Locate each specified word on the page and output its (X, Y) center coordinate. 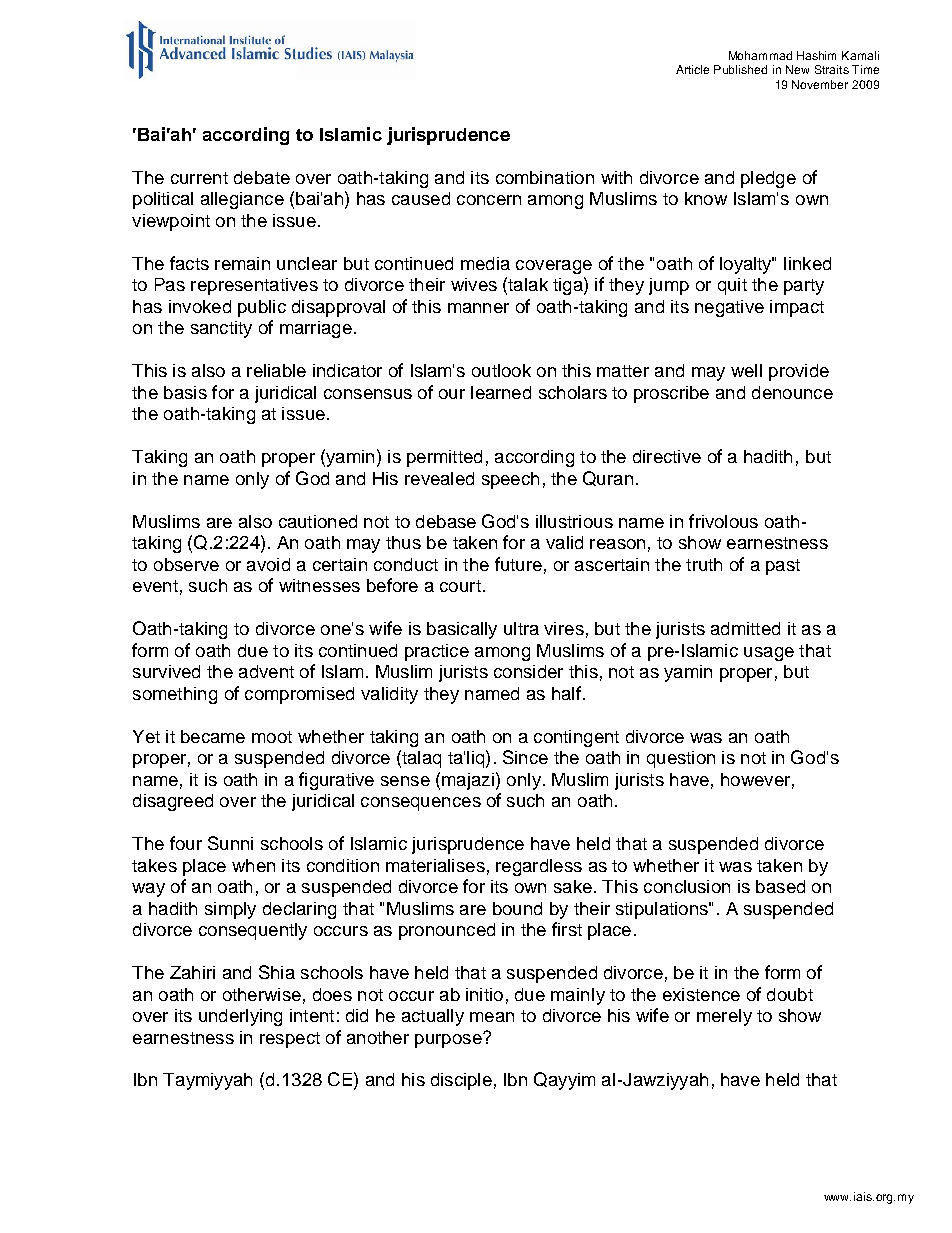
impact (797, 308)
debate (262, 177)
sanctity (221, 329)
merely (724, 1017)
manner (478, 308)
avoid (268, 564)
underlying (240, 1017)
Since (525, 757)
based (780, 886)
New (797, 69)
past (783, 567)
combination (545, 177)
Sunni (230, 843)
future (518, 564)
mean (492, 1017)
